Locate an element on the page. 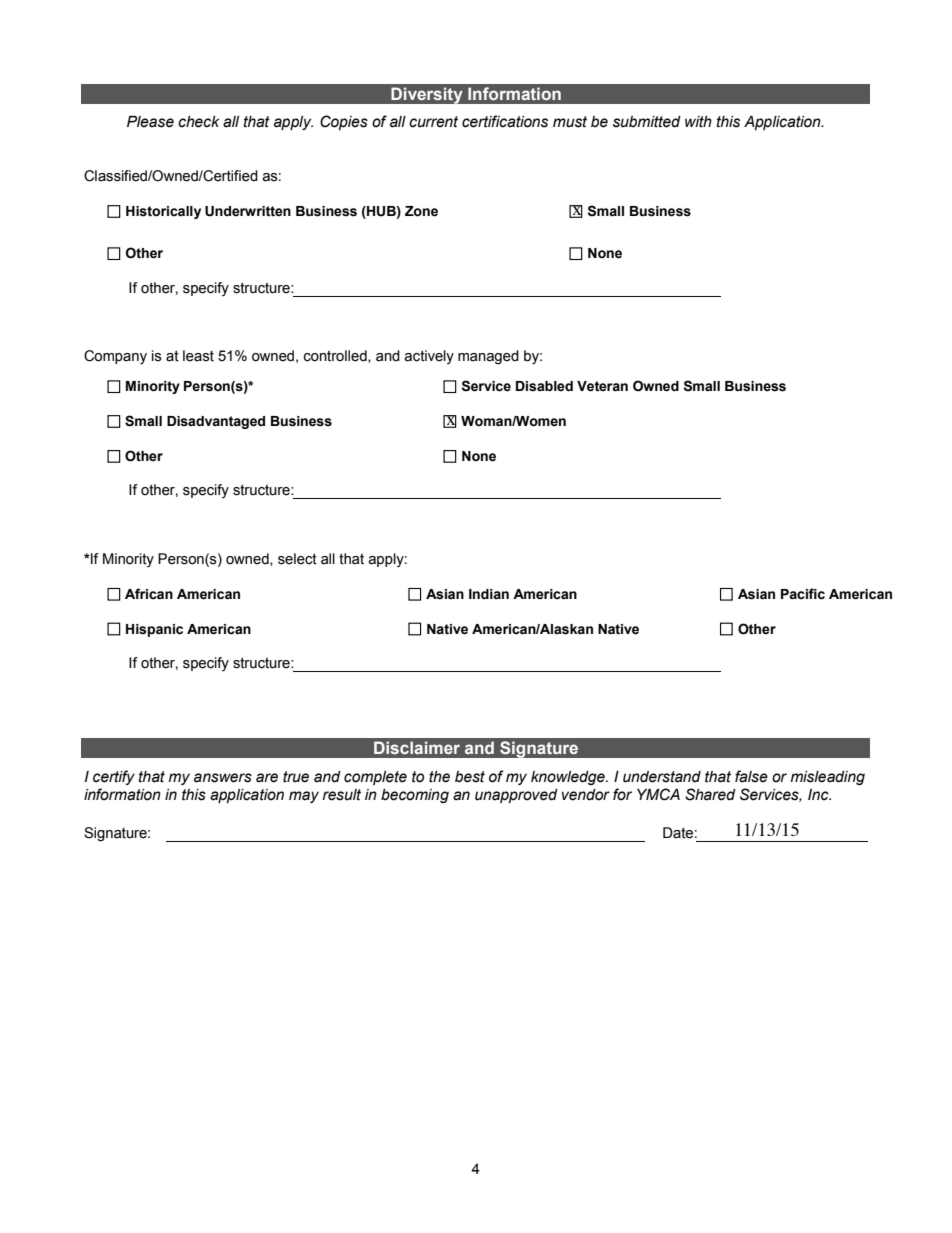 The image size is (952, 1233). least is located at coordinates (198, 356).
